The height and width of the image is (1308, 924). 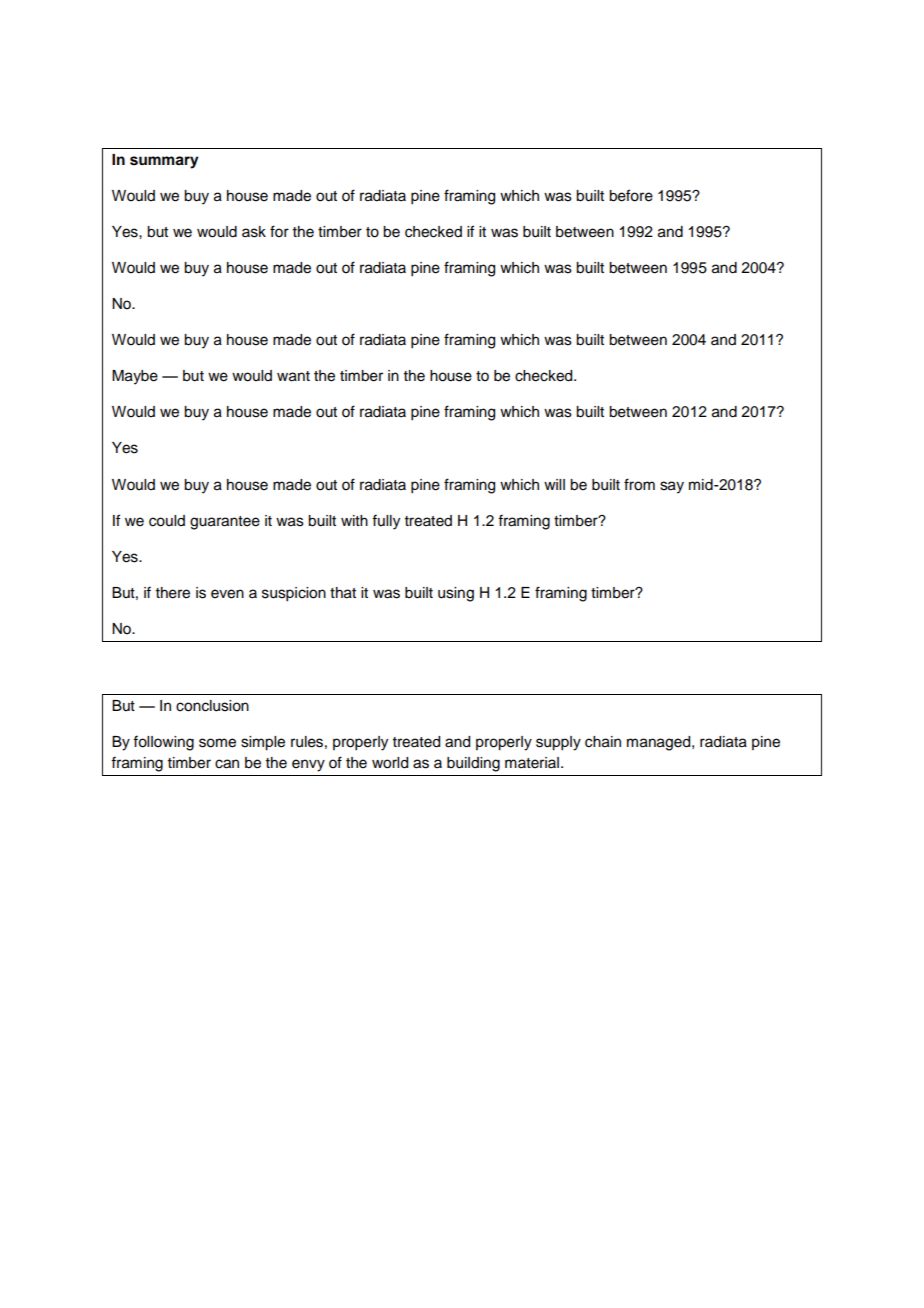 I want to click on from, so click(x=639, y=484).
